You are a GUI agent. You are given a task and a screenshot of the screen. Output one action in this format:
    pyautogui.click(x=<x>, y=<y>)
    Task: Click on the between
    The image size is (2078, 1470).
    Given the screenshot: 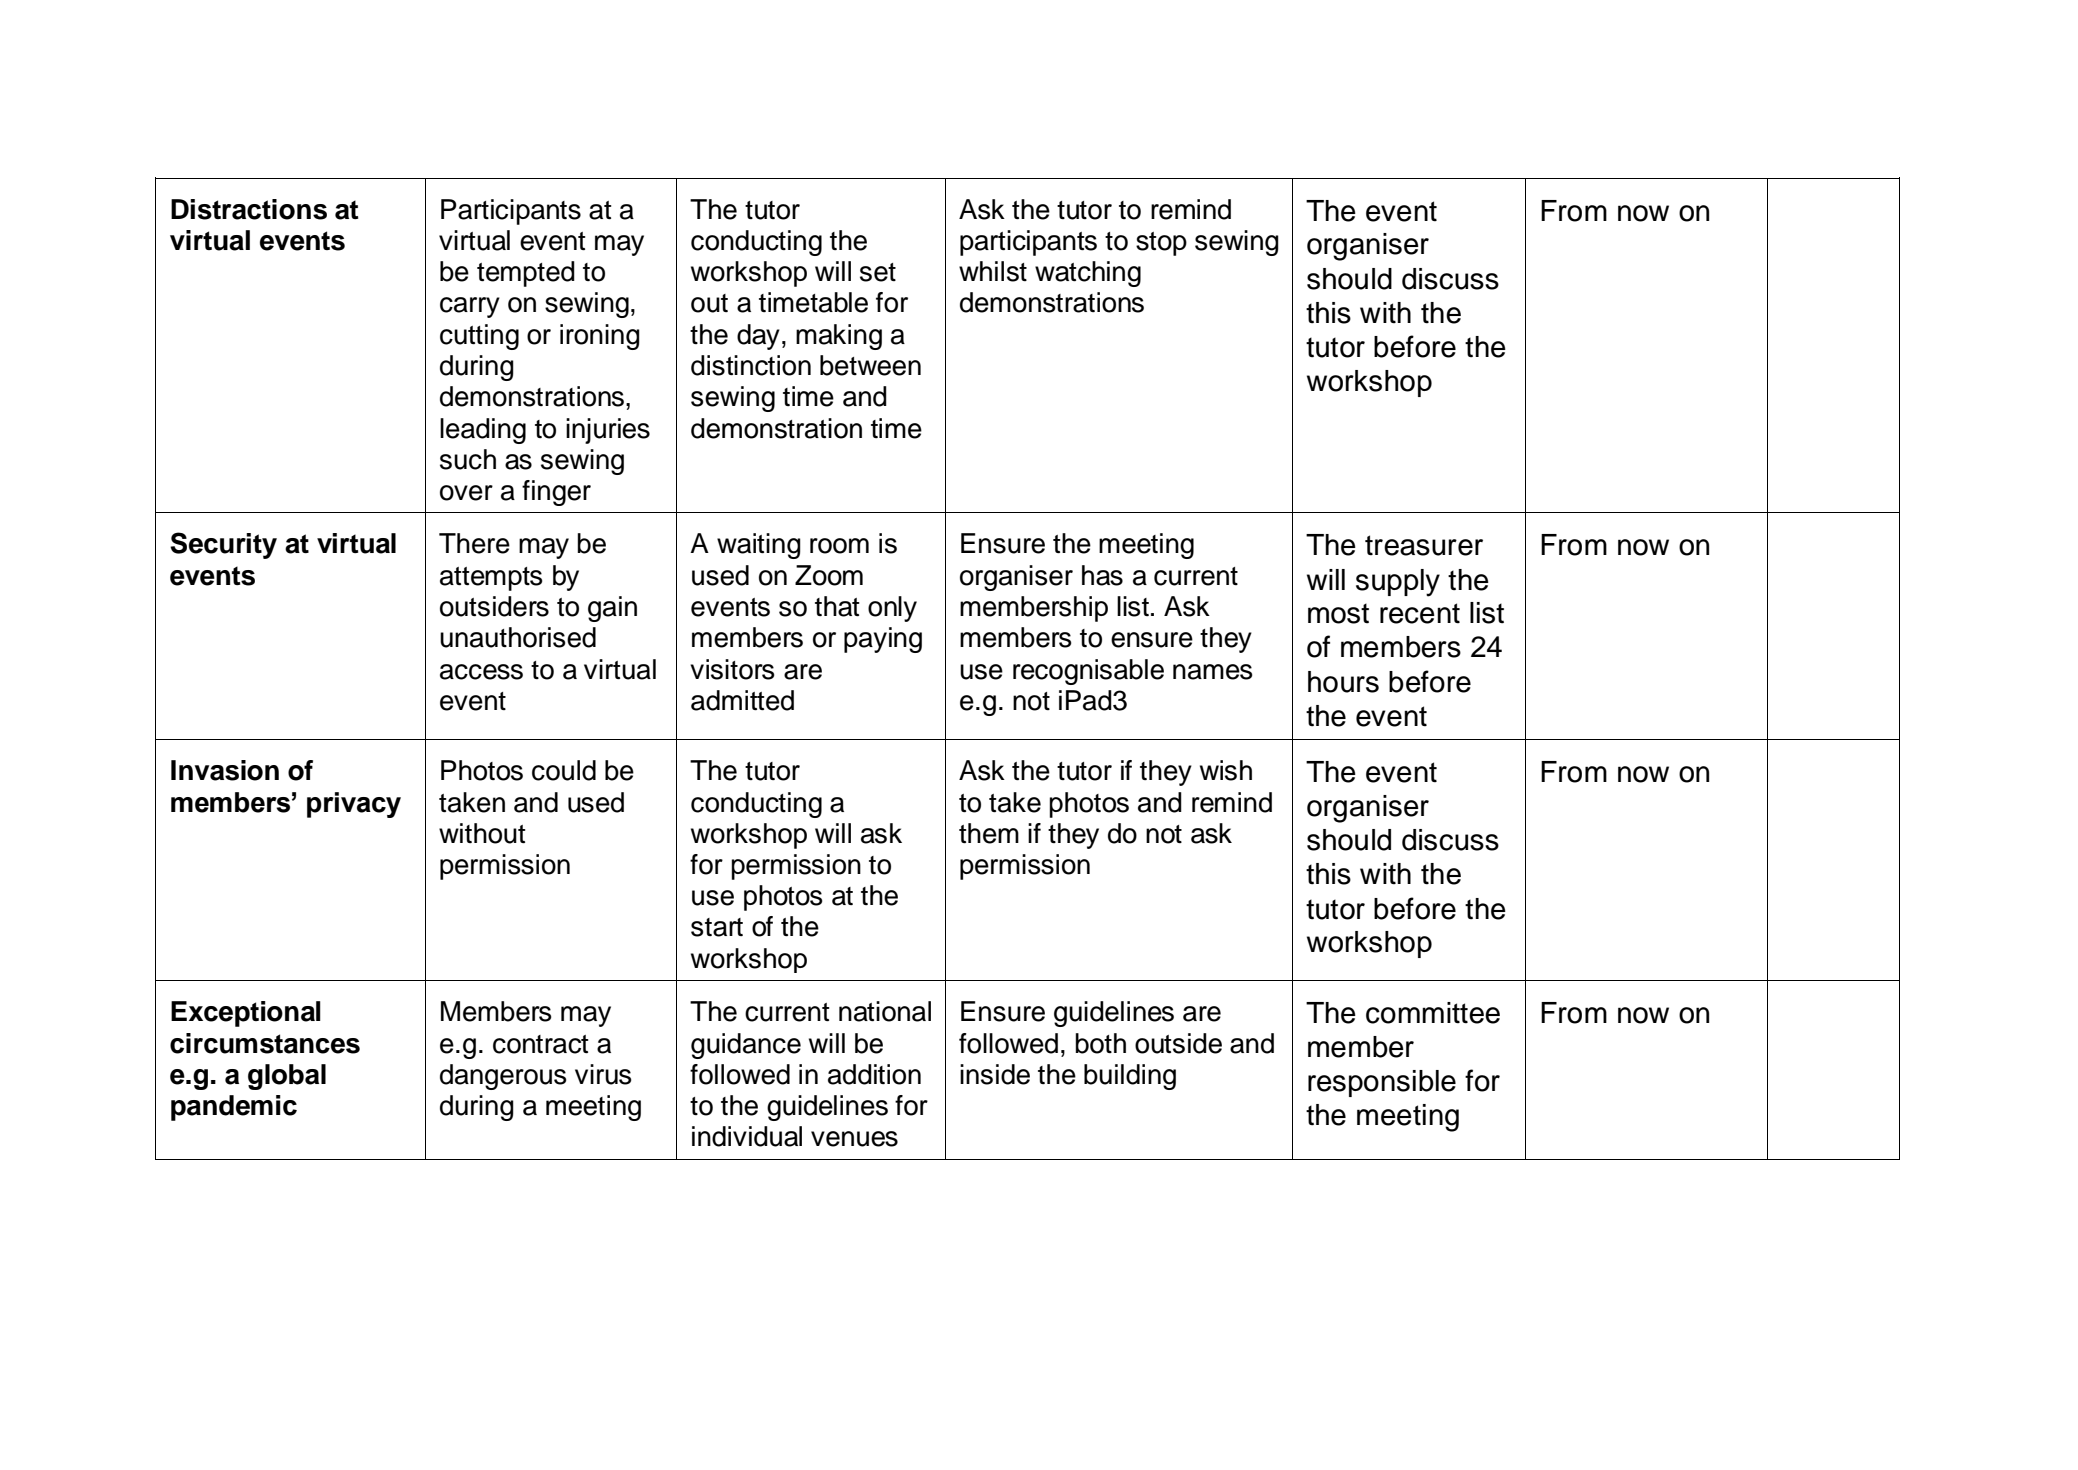 What is the action you would take?
    pyautogui.click(x=870, y=365)
